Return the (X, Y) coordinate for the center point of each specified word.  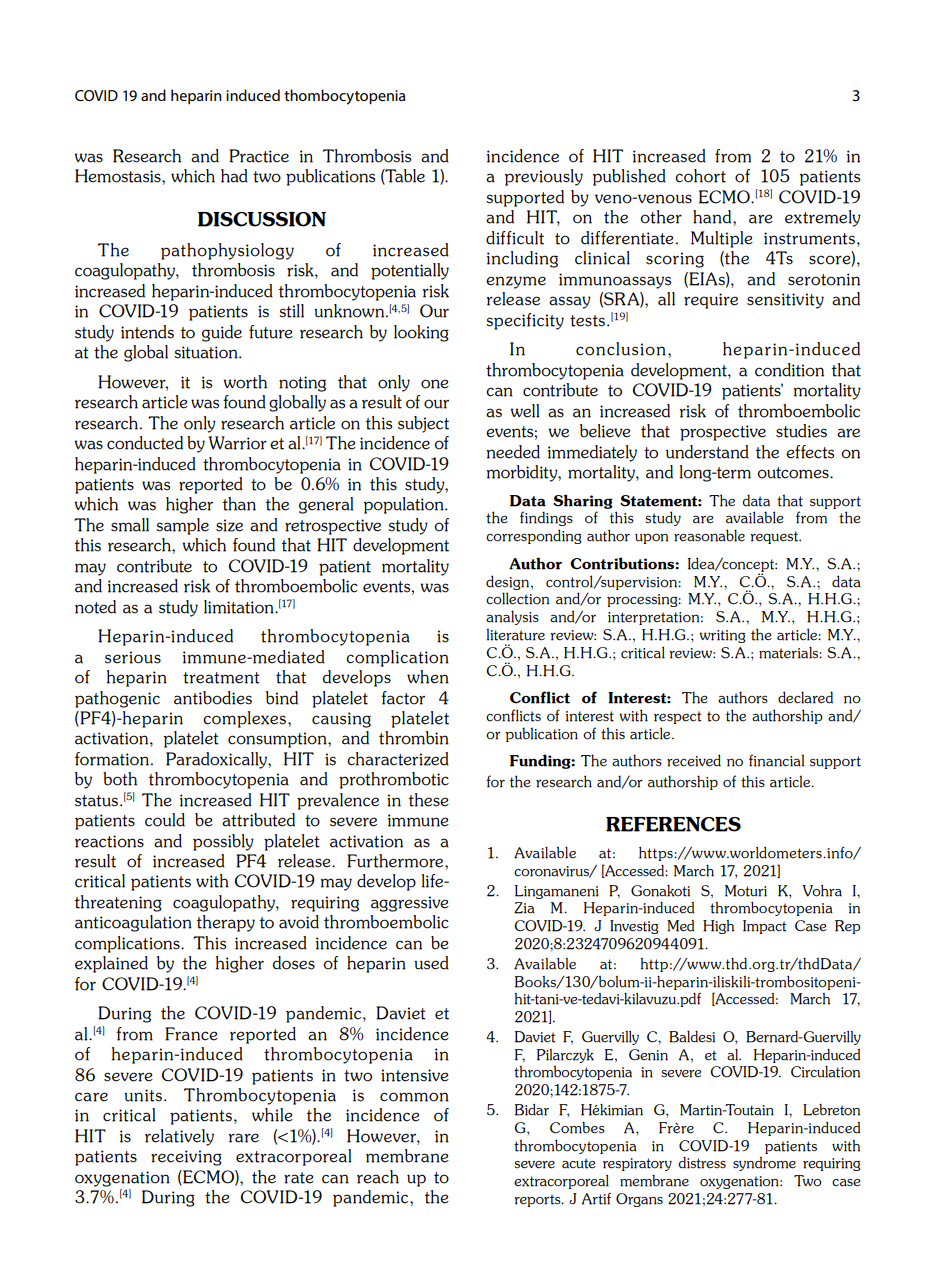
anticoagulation (133, 923)
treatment (221, 678)
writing (722, 636)
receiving (186, 1158)
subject (423, 424)
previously (544, 177)
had (234, 176)
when (428, 677)
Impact (765, 927)
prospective (723, 433)
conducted (145, 443)
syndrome (764, 1164)
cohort (700, 176)
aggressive (410, 904)
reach (378, 1177)
